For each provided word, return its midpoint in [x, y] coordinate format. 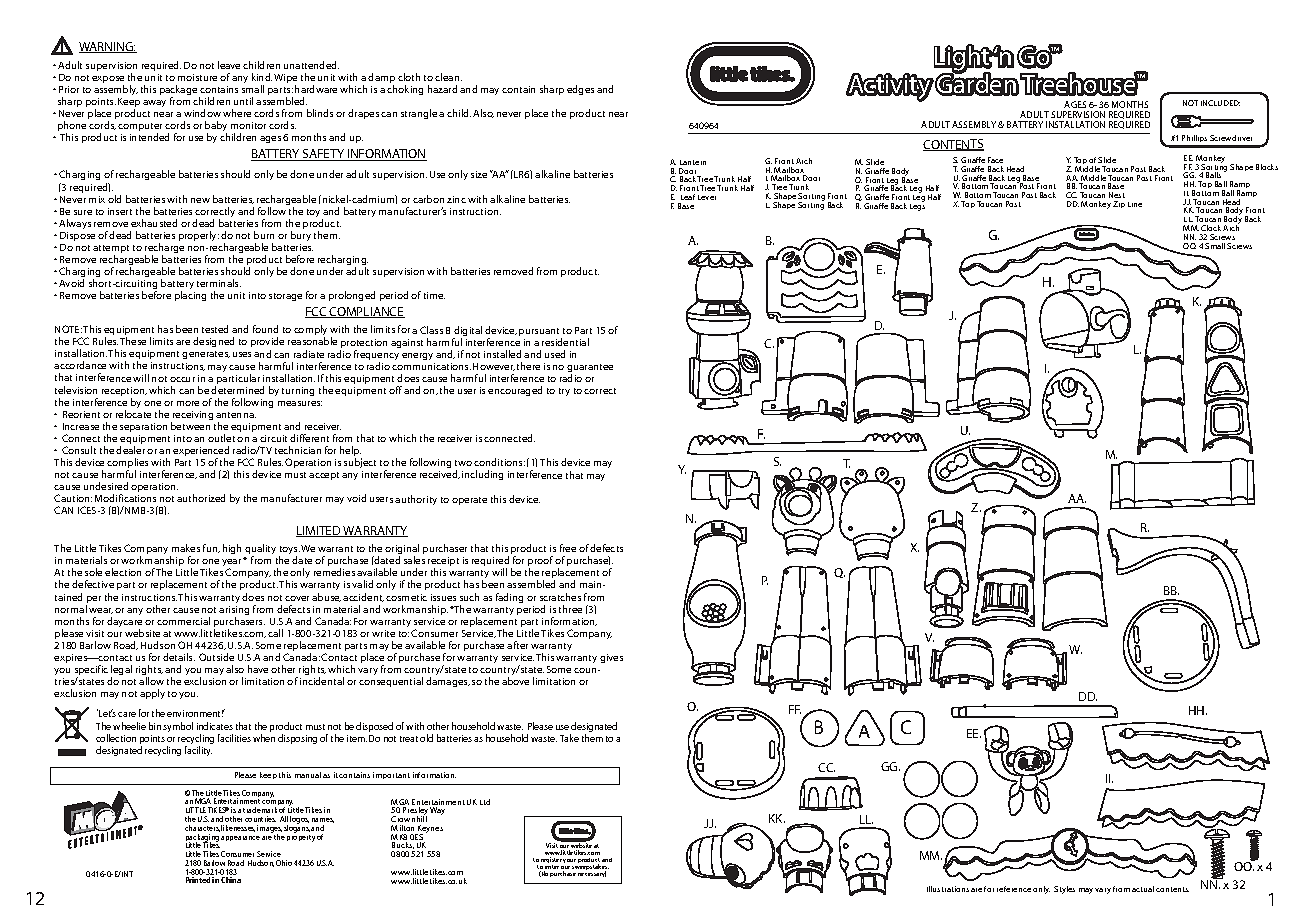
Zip [1119, 204]
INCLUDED [1220, 103]
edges [580, 90]
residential [565, 342]
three [570, 609]
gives [611, 658]
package [178, 91]
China [231, 880]
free [568, 548]
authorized [201, 498]
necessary [592, 874]
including [482, 475]
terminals [219, 283]
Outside [216, 657]
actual [1143, 889]
